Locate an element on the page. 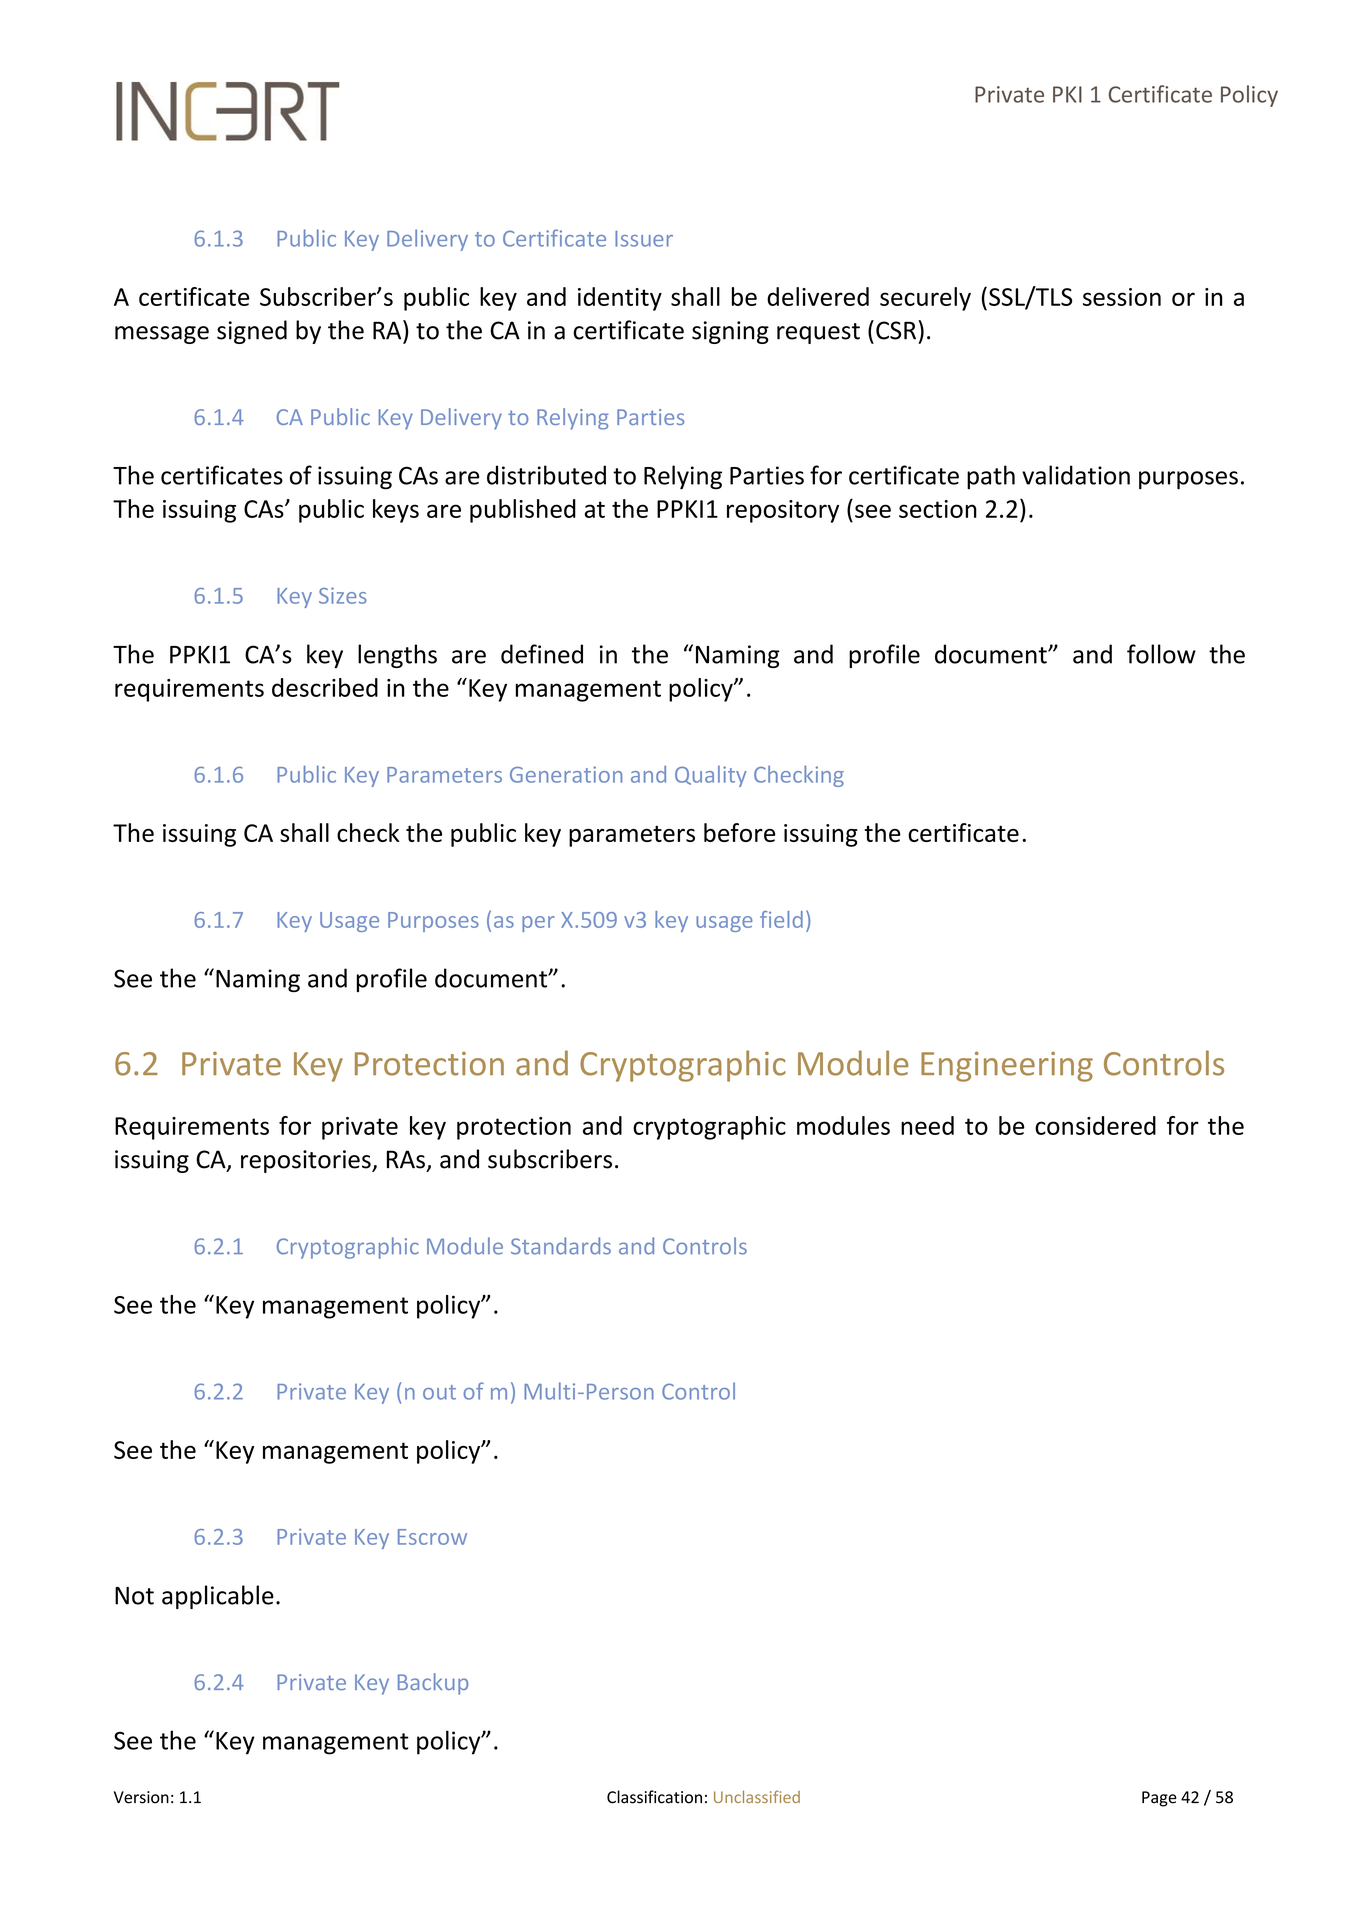 This document has height=1922, width=1359. session is located at coordinates (1122, 297).
